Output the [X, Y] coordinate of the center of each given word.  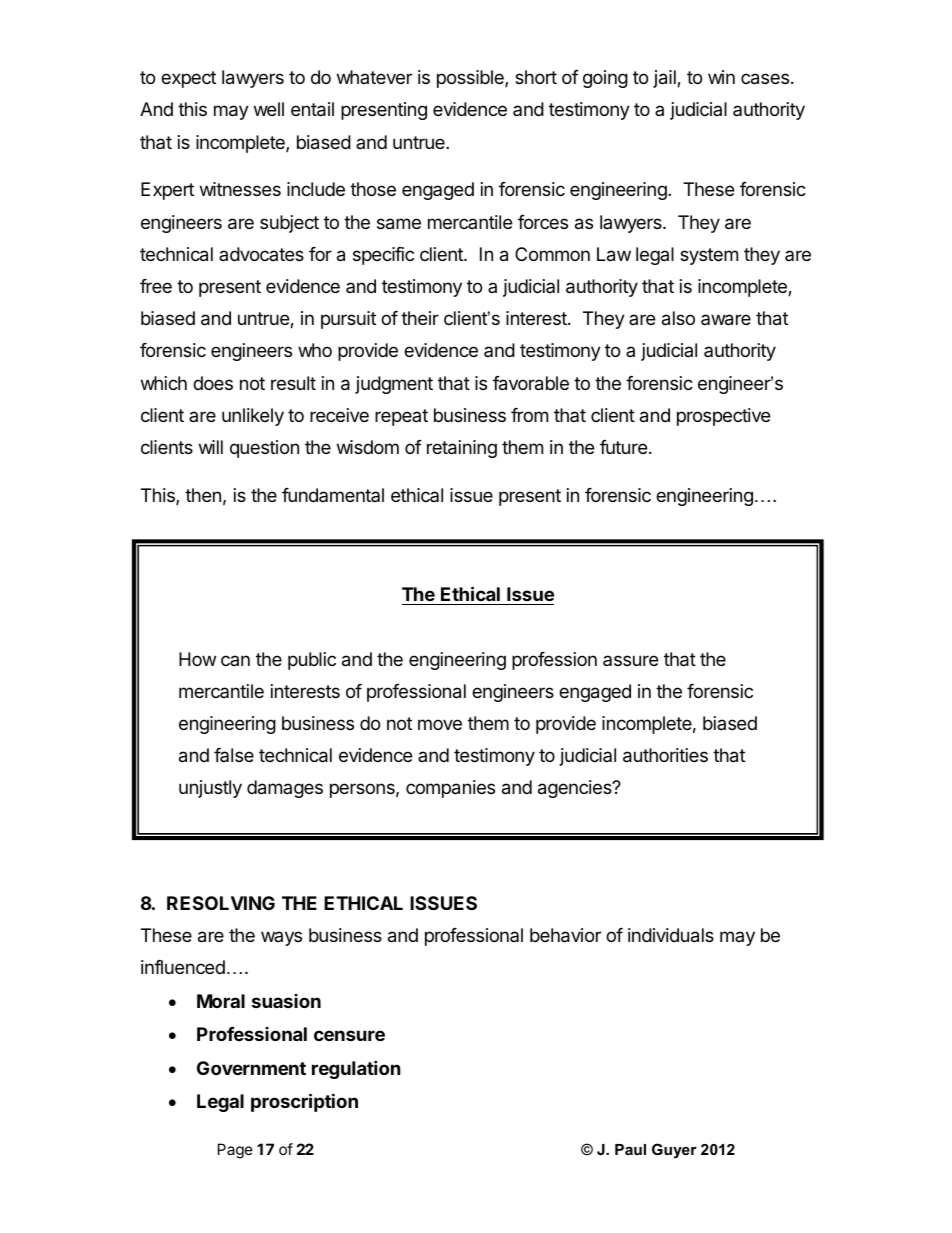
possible [471, 79]
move [440, 724]
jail [665, 79]
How [197, 659]
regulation [356, 1069]
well [269, 109]
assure [630, 660]
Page [235, 1151]
